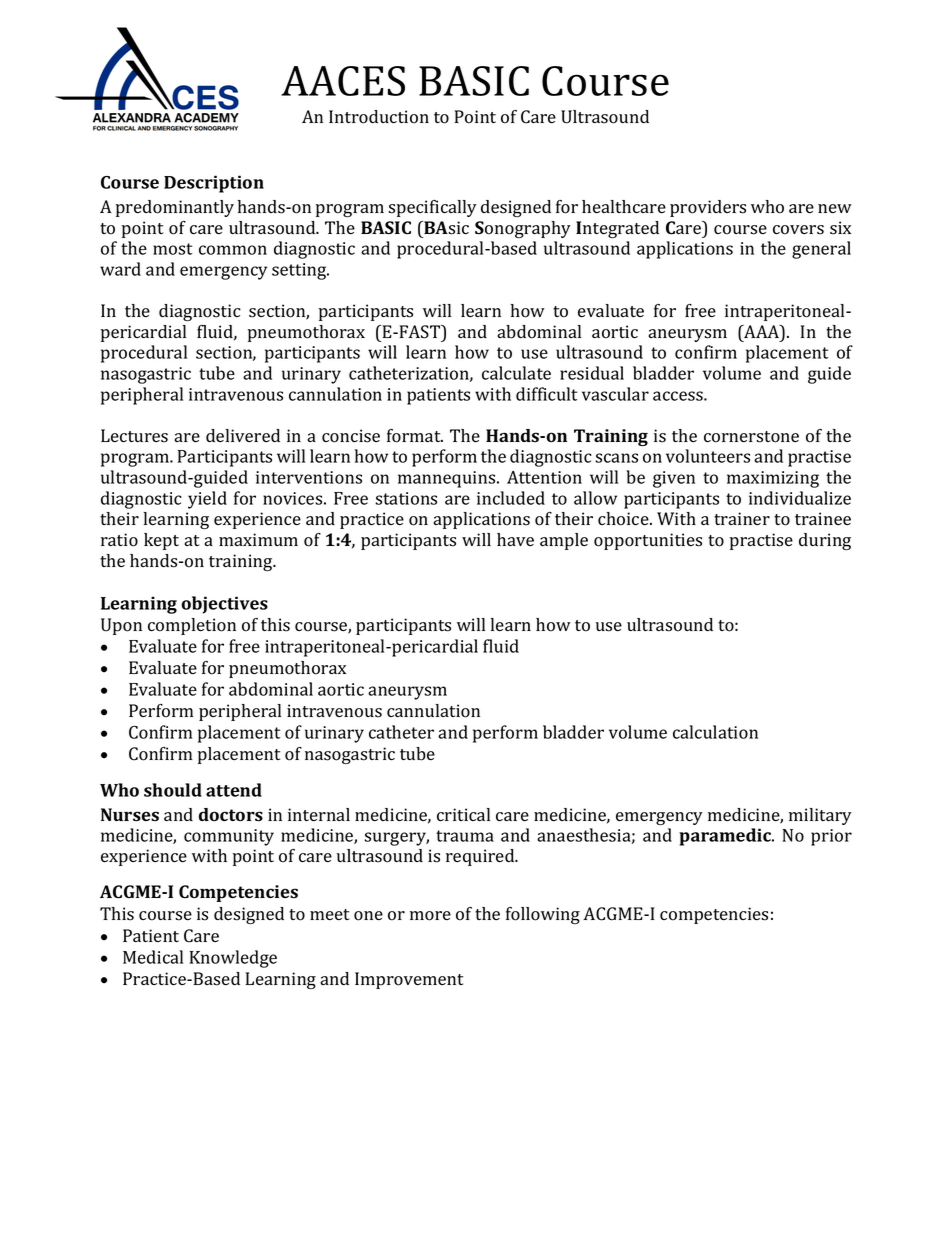 This page has height=1233, width=952. I want to click on Knowledge, so click(233, 959).
